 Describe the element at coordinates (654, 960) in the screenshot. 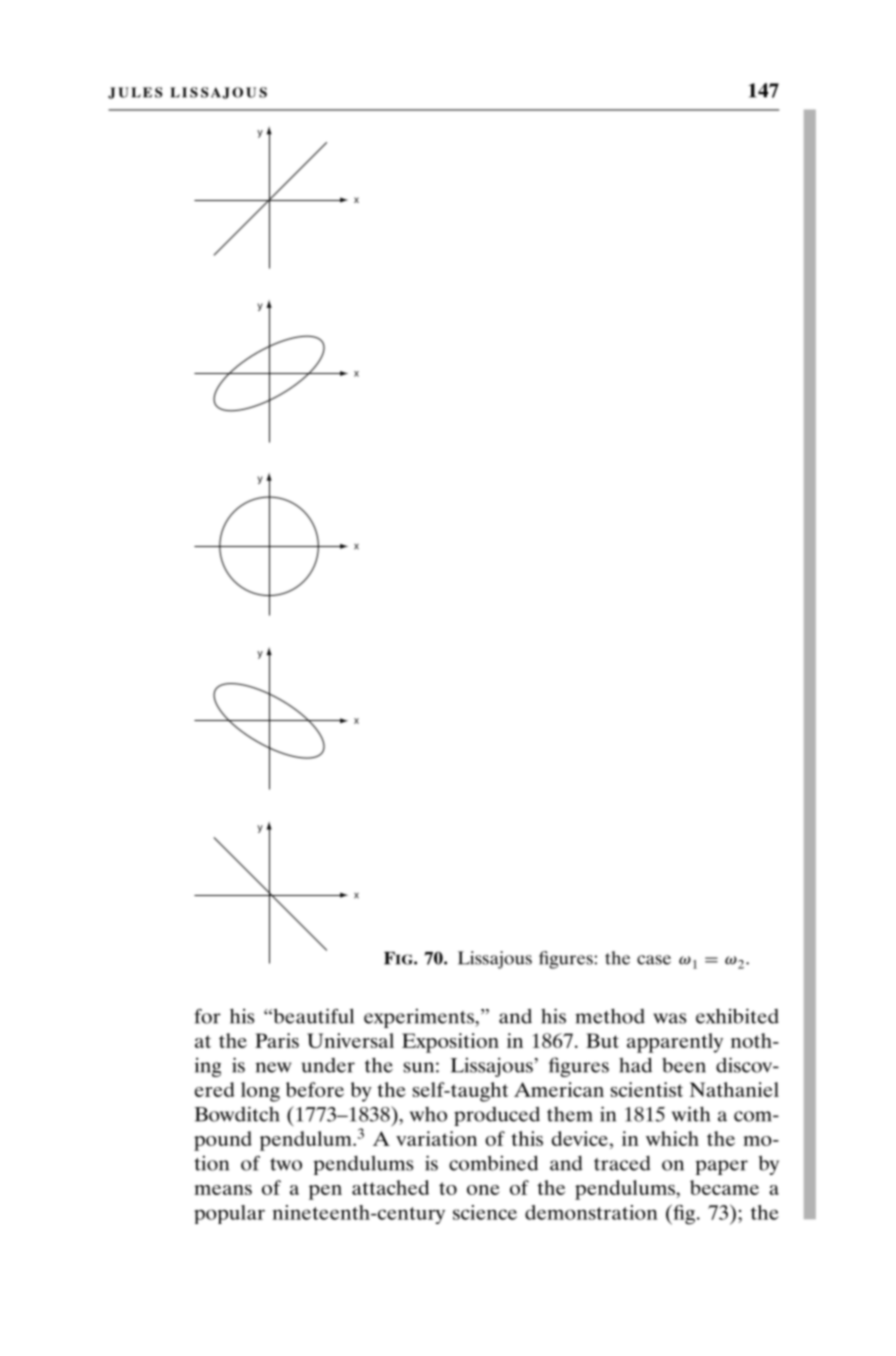

I see `case` at that location.
